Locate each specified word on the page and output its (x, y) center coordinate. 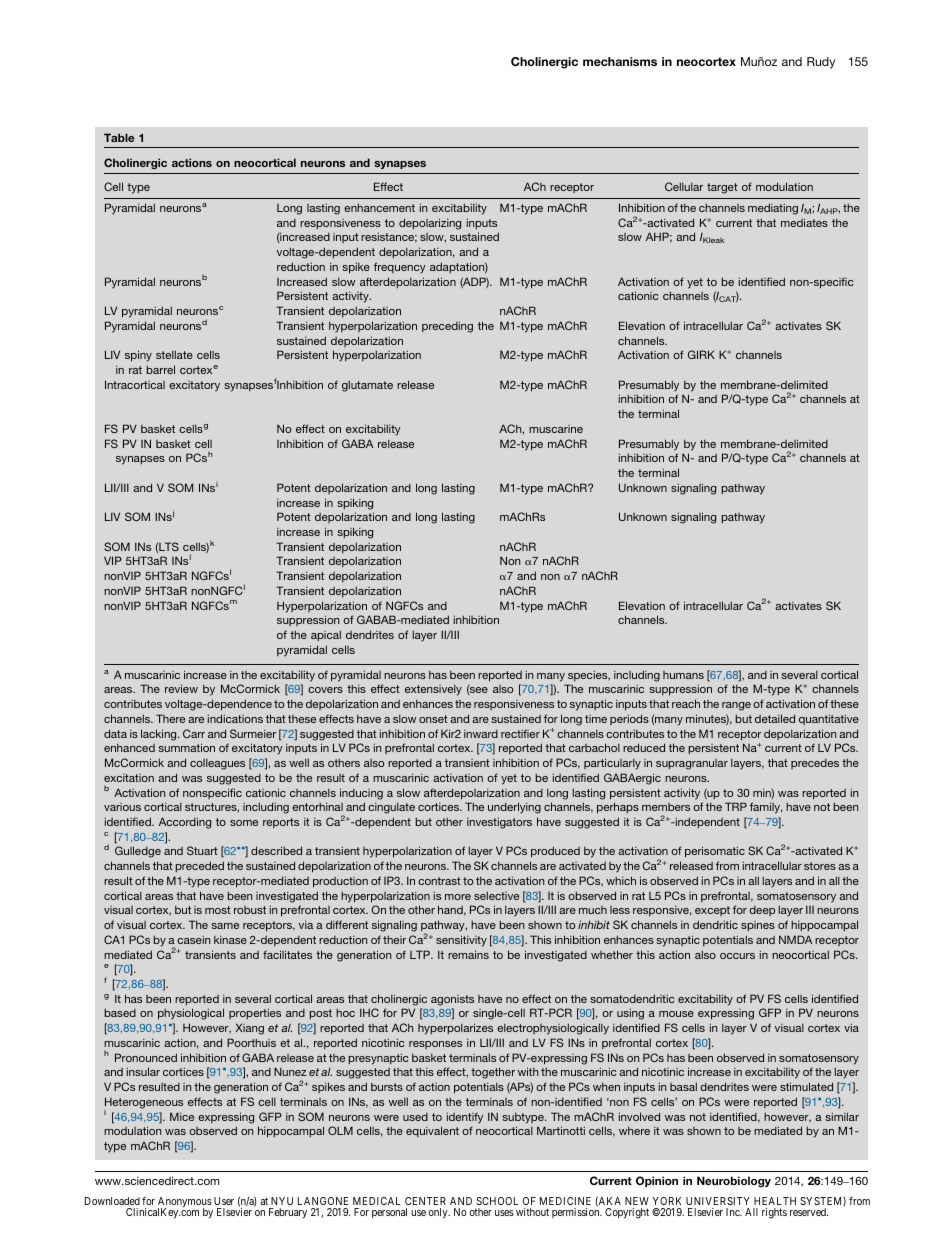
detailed (775, 718)
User (224, 1201)
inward (481, 734)
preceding (447, 327)
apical (326, 635)
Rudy (821, 63)
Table (119, 137)
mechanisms (620, 61)
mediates (804, 222)
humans (683, 675)
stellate (174, 354)
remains (468, 954)
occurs (737, 956)
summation (186, 747)
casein (193, 939)
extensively (433, 690)
